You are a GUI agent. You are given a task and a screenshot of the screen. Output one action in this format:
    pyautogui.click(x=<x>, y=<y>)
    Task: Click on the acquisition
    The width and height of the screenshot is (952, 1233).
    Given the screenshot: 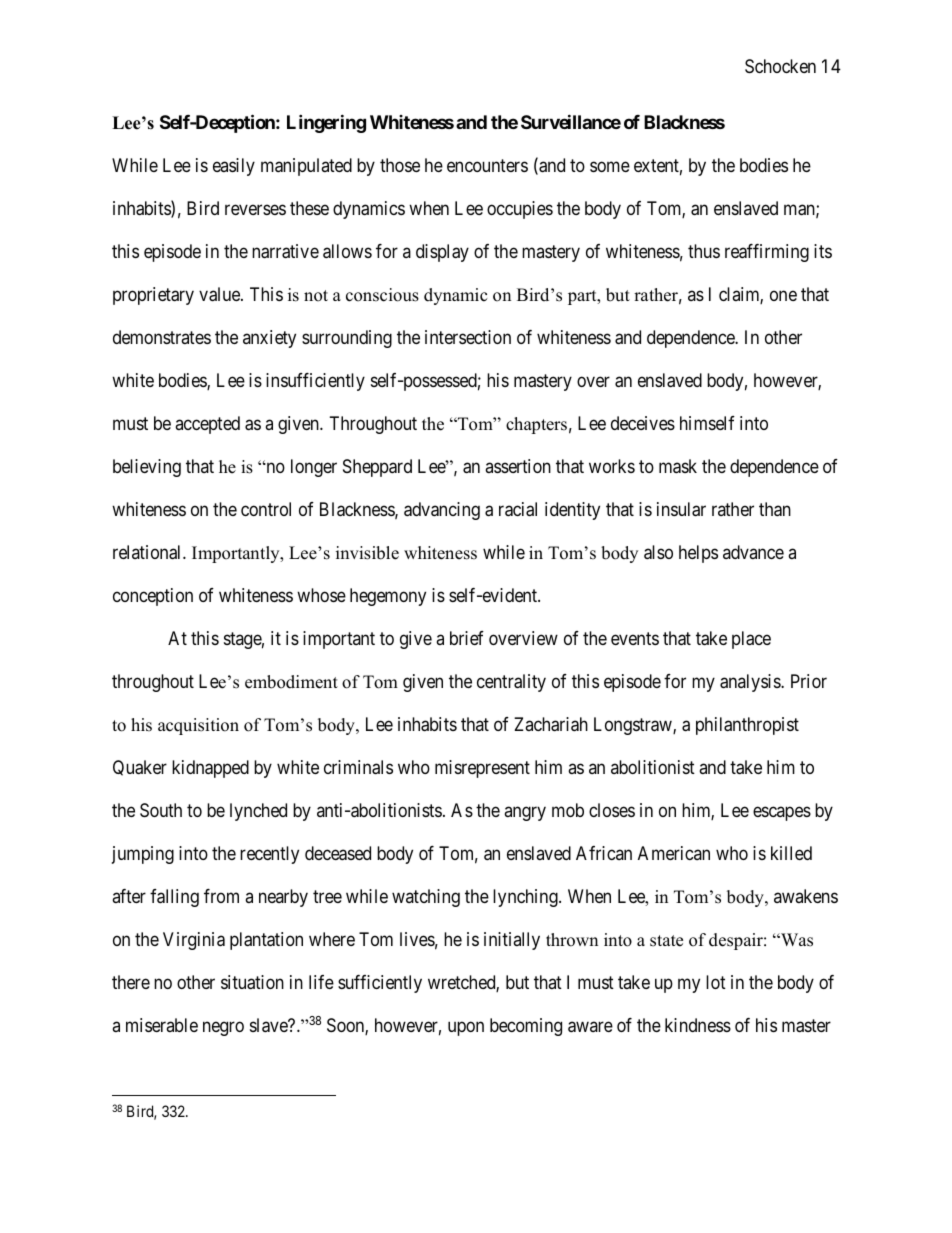 What is the action you would take?
    pyautogui.click(x=198, y=726)
